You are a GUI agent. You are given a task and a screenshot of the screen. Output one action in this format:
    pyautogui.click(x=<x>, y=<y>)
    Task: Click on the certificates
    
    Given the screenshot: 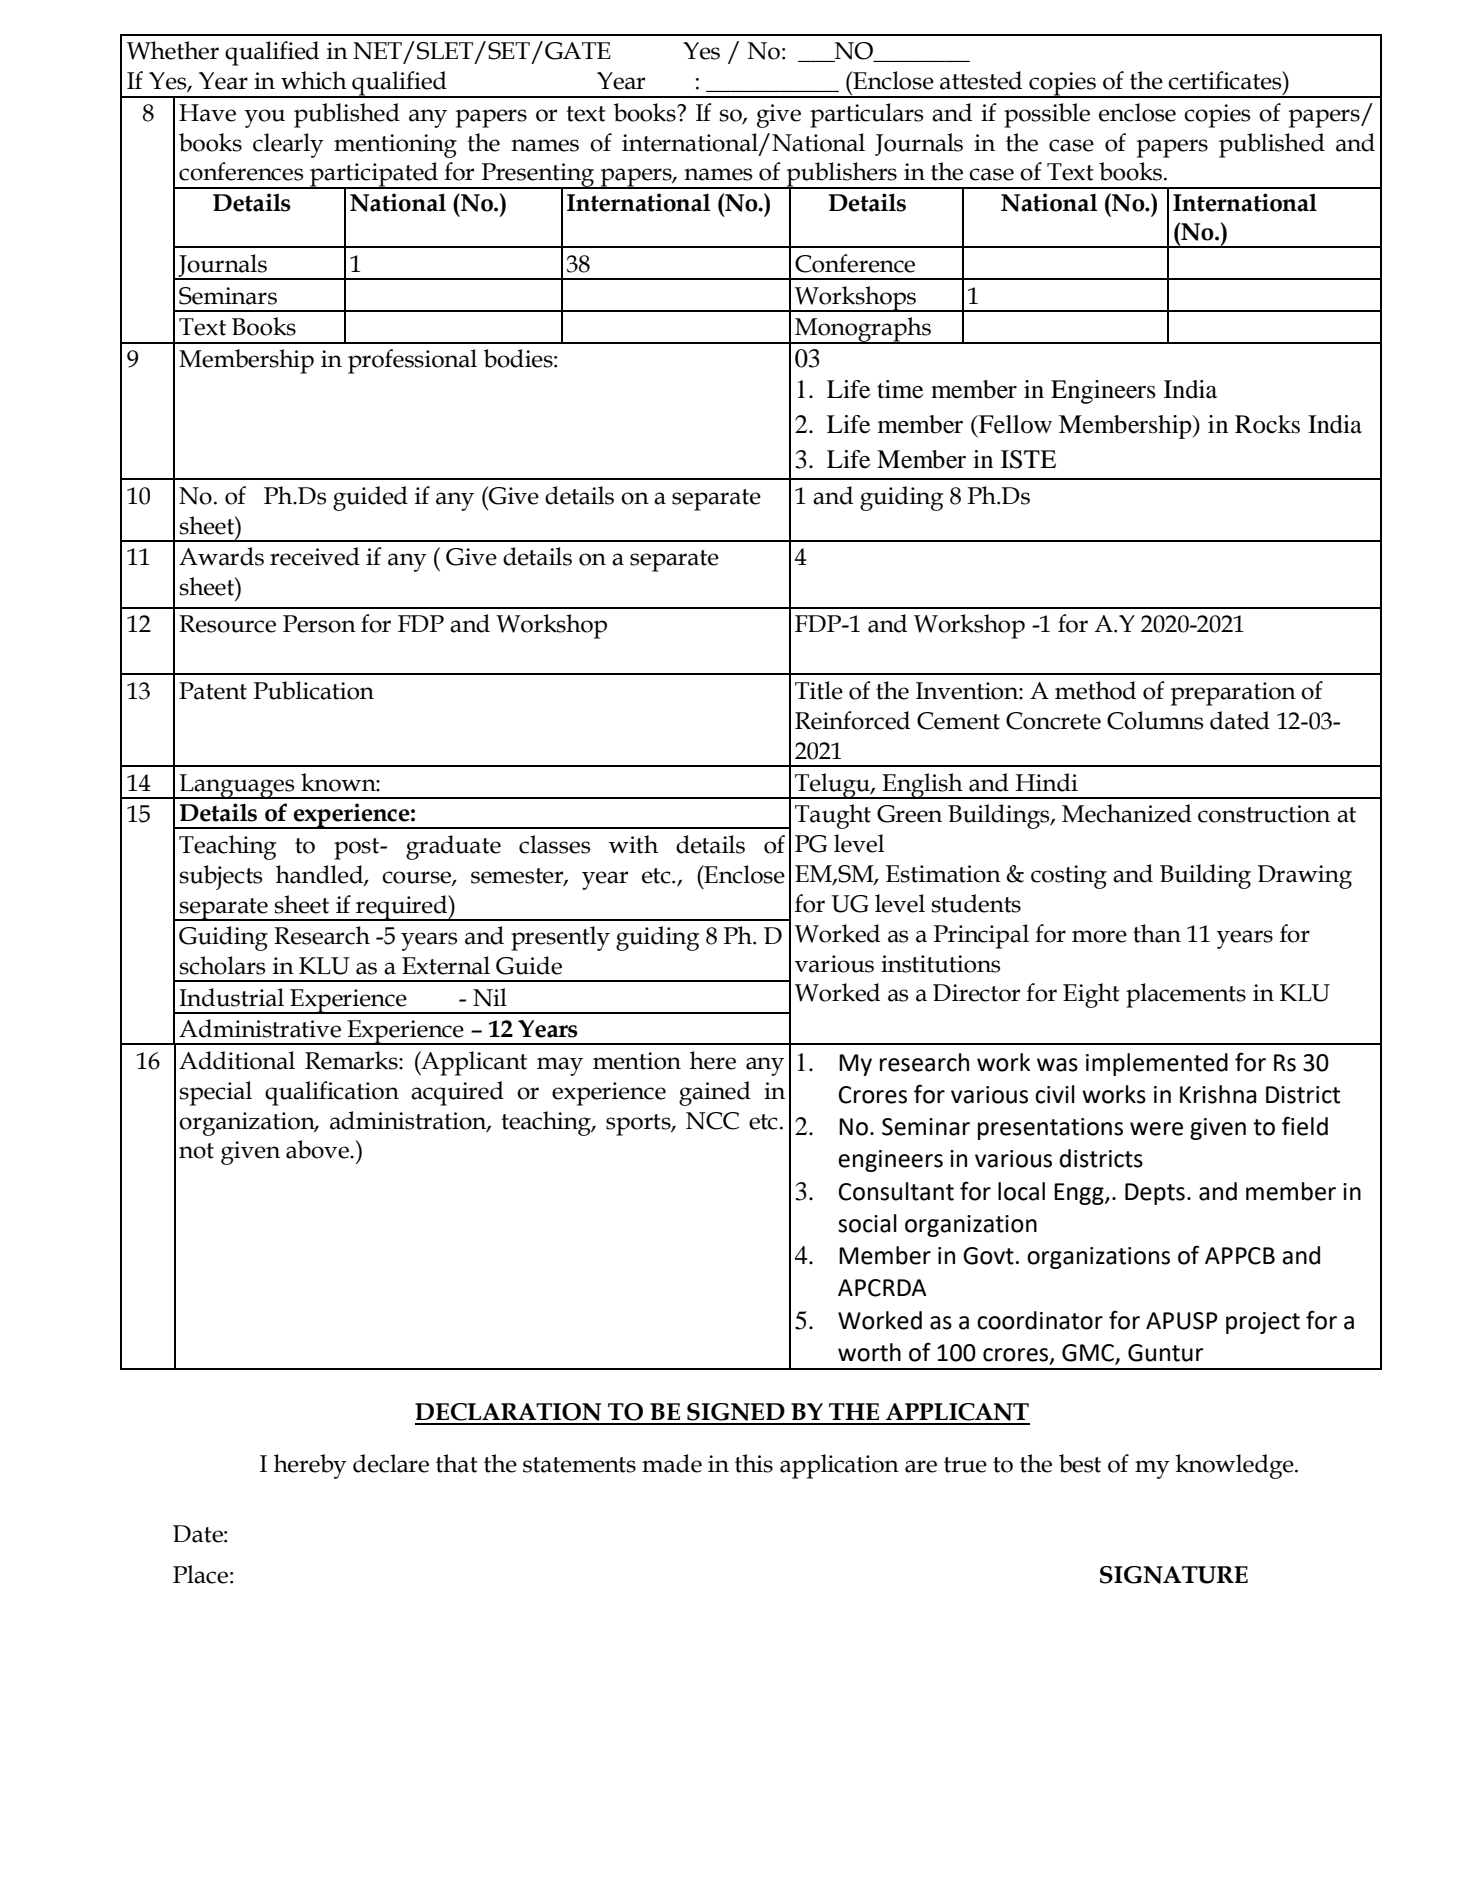 What is the action you would take?
    pyautogui.click(x=1226, y=80)
